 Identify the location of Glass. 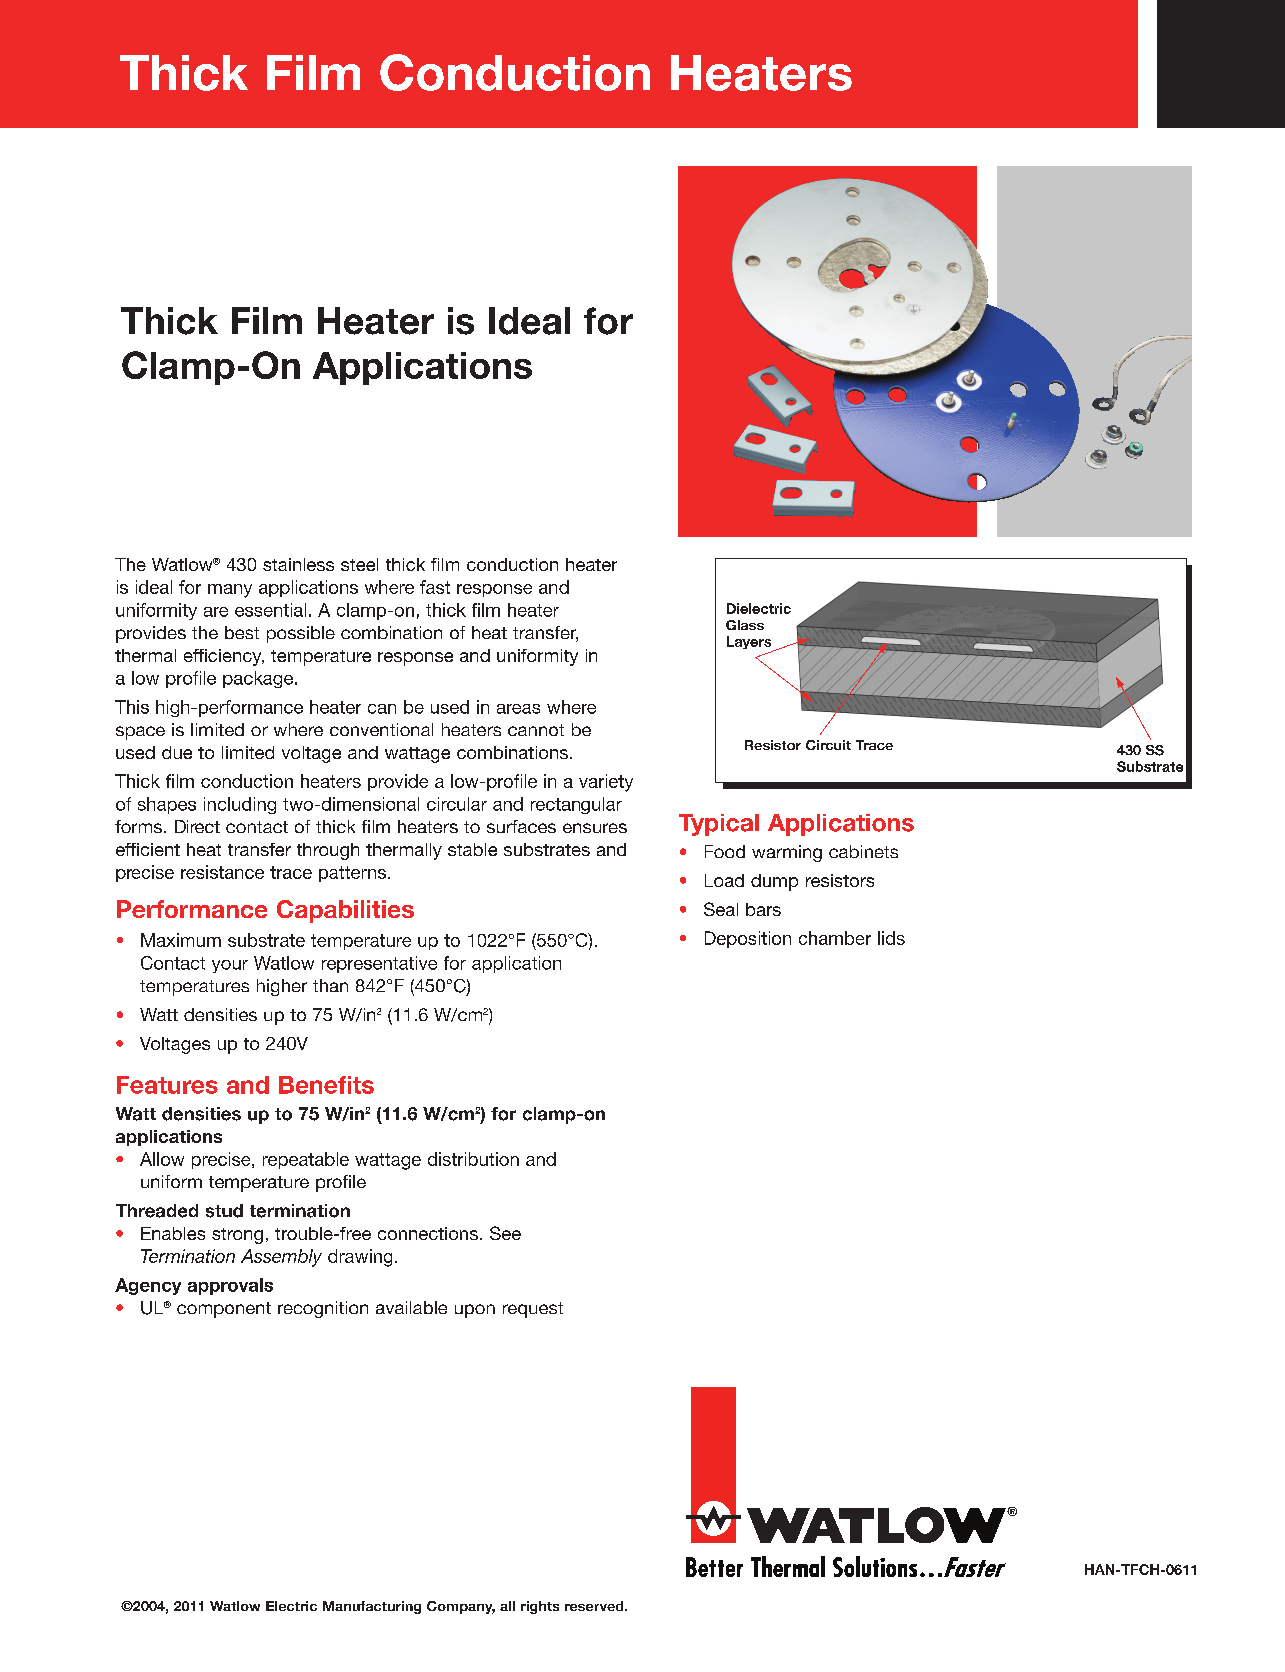
(745, 625).
